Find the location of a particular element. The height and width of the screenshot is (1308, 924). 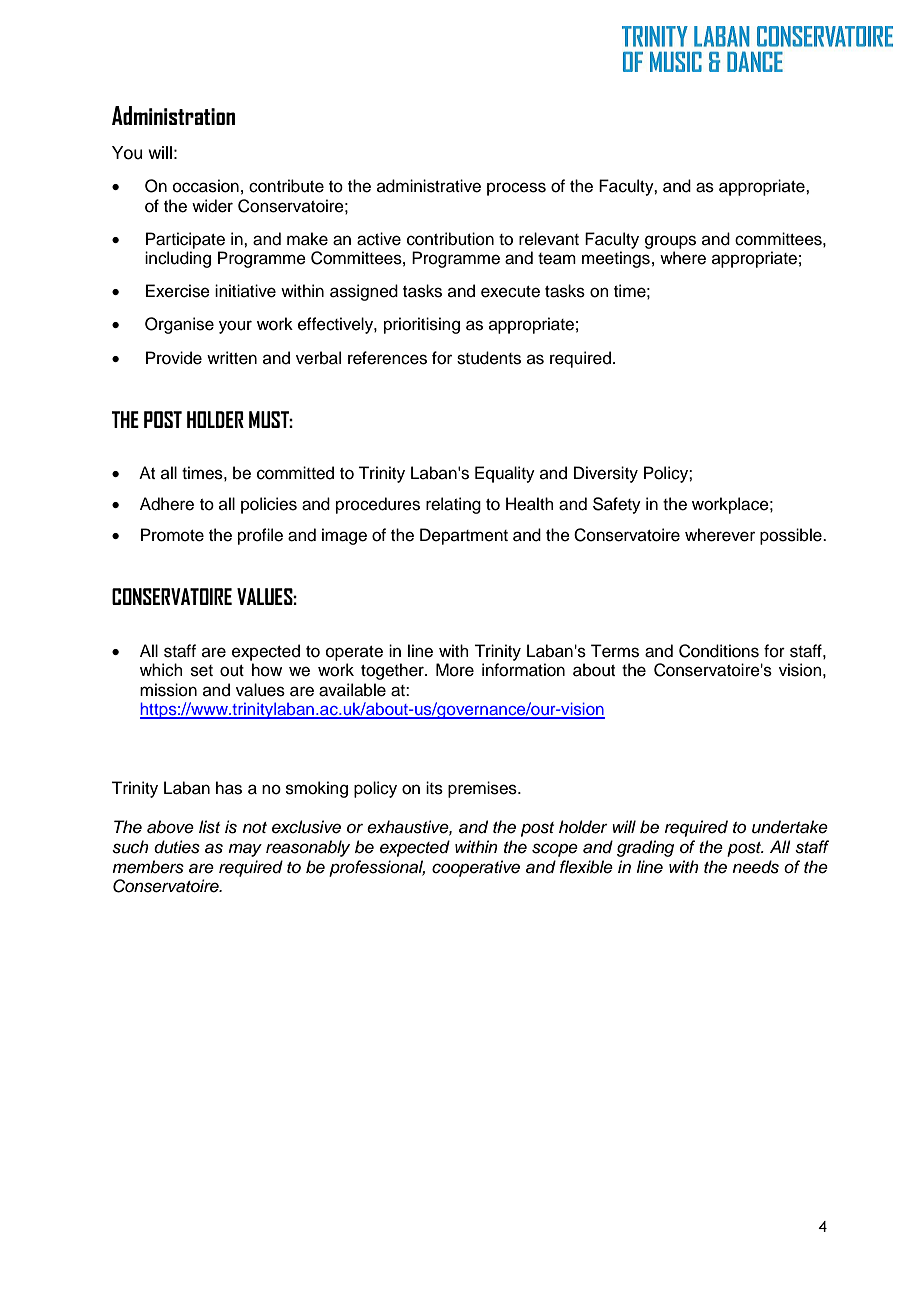

groups is located at coordinates (670, 242).
